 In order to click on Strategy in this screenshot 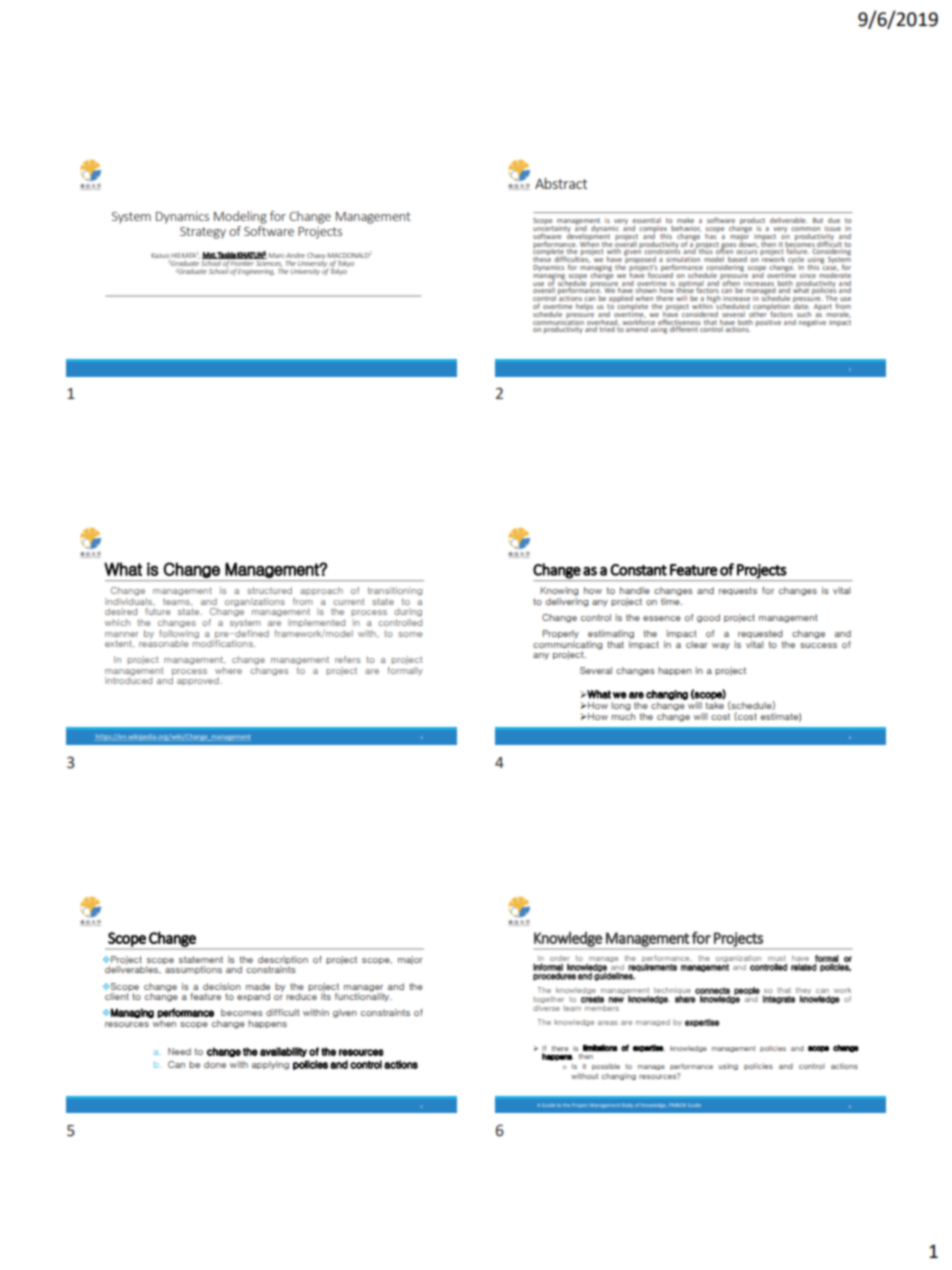, I will do `click(203, 233)`.
